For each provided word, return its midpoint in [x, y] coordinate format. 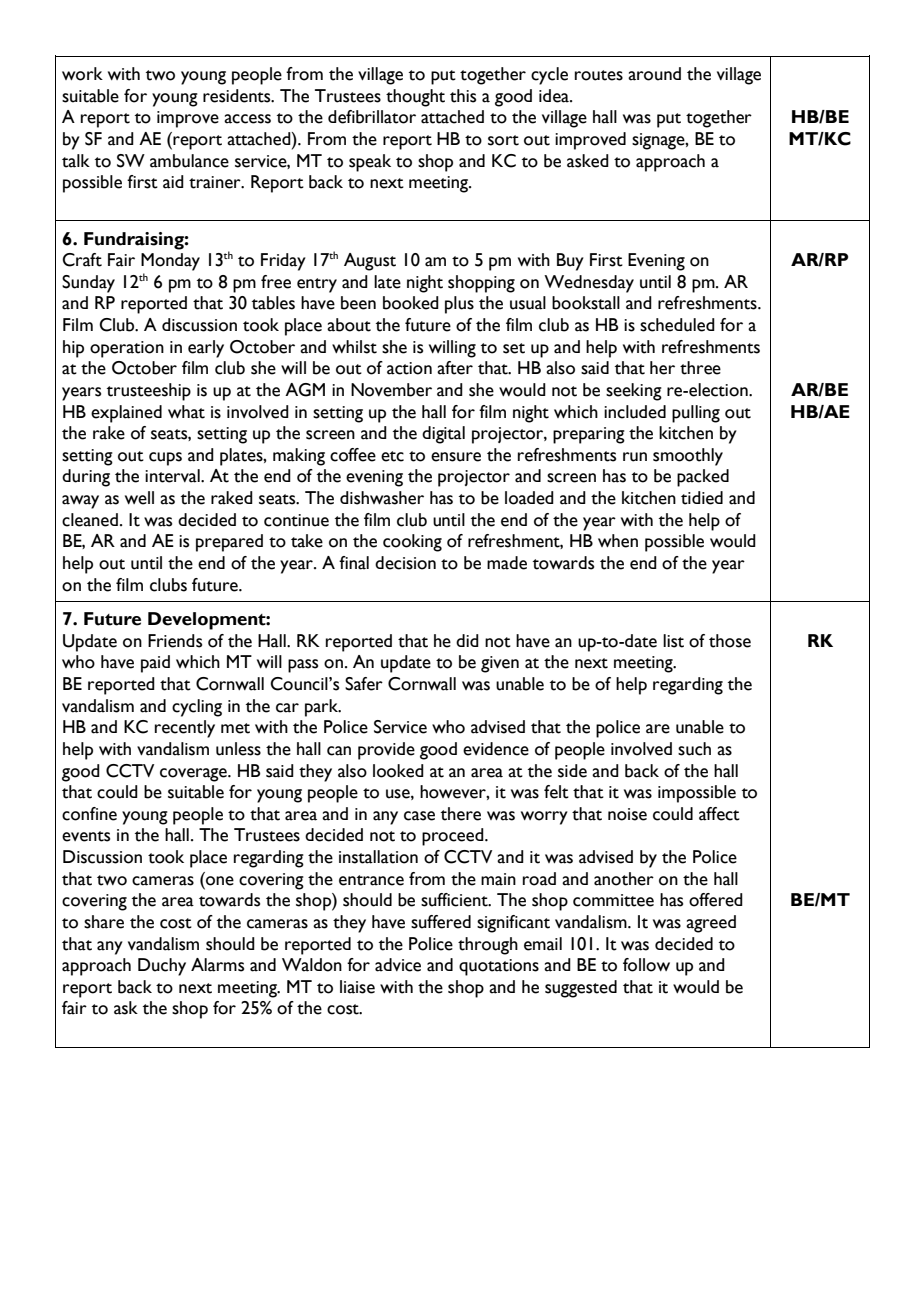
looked [398, 771]
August [370, 262]
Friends [175, 641]
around [654, 74]
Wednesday [589, 284]
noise [627, 814]
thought [415, 98]
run [635, 457]
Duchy [162, 967]
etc [392, 456]
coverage [194, 775]
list [673, 641]
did [467, 640]
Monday [170, 262]
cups [165, 459]
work [82, 74]
